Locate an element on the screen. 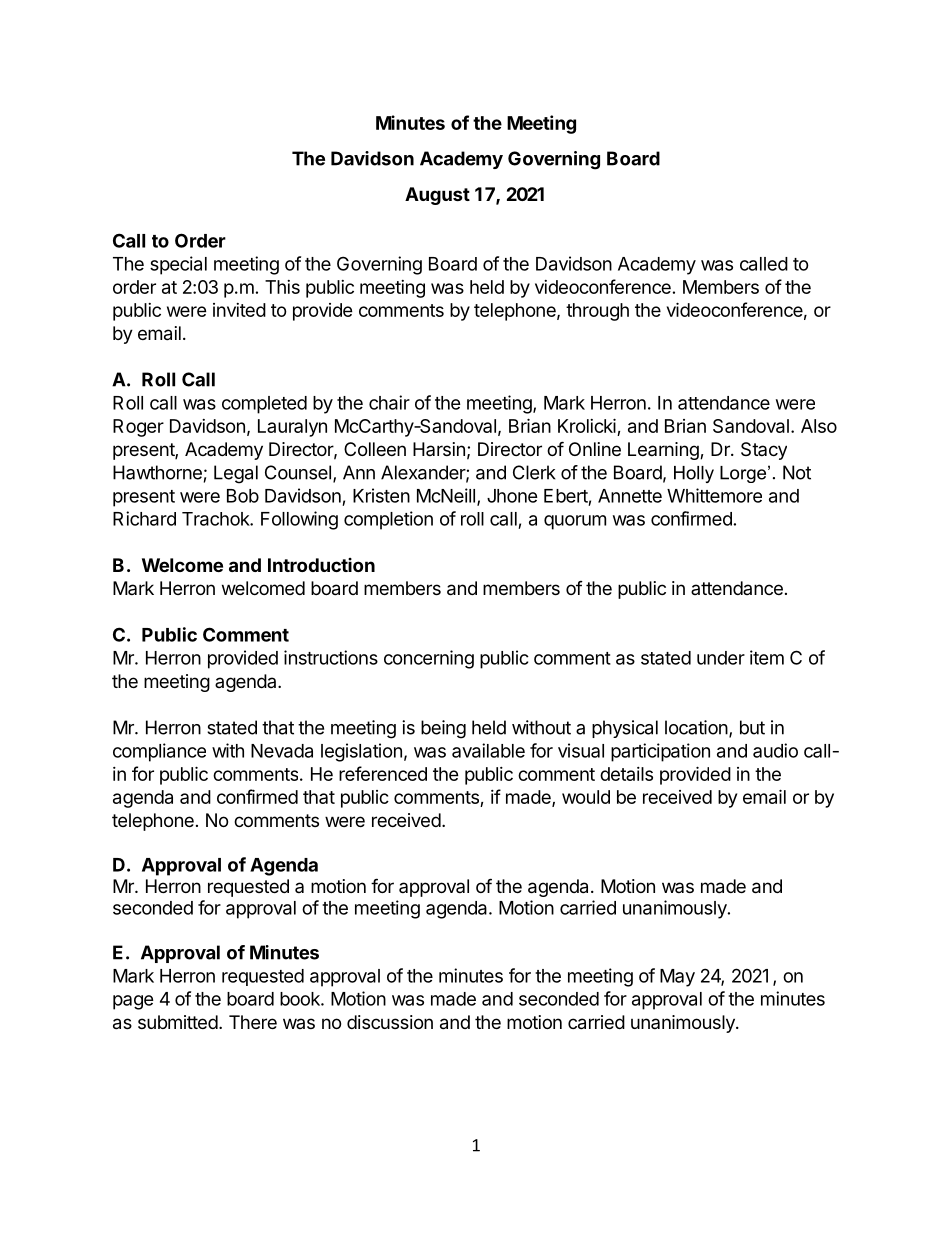 The height and width of the screenshot is (1233, 952). through is located at coordinates (597, 312).
